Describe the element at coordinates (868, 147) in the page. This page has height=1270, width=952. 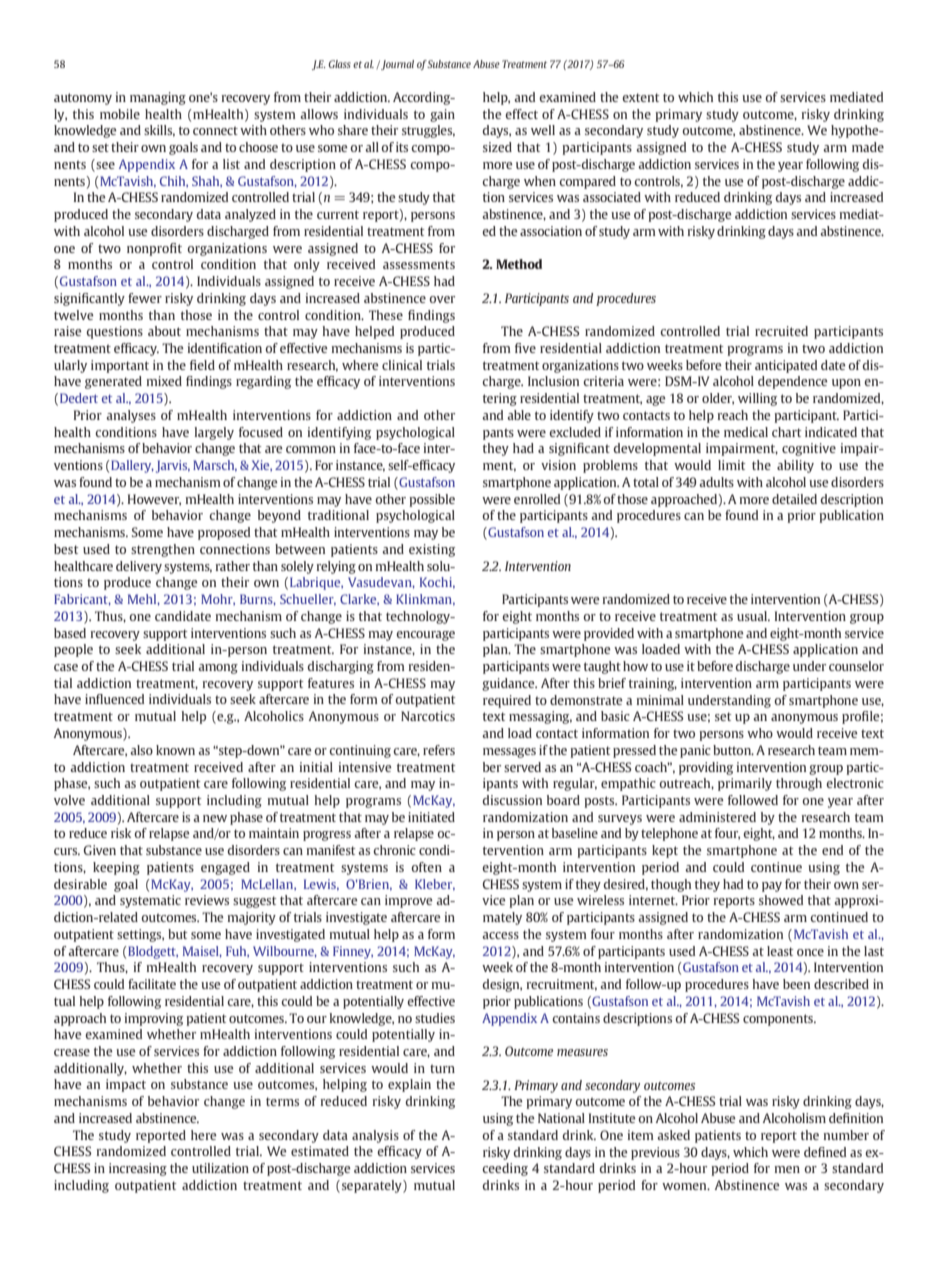
I see `made` at that location.
